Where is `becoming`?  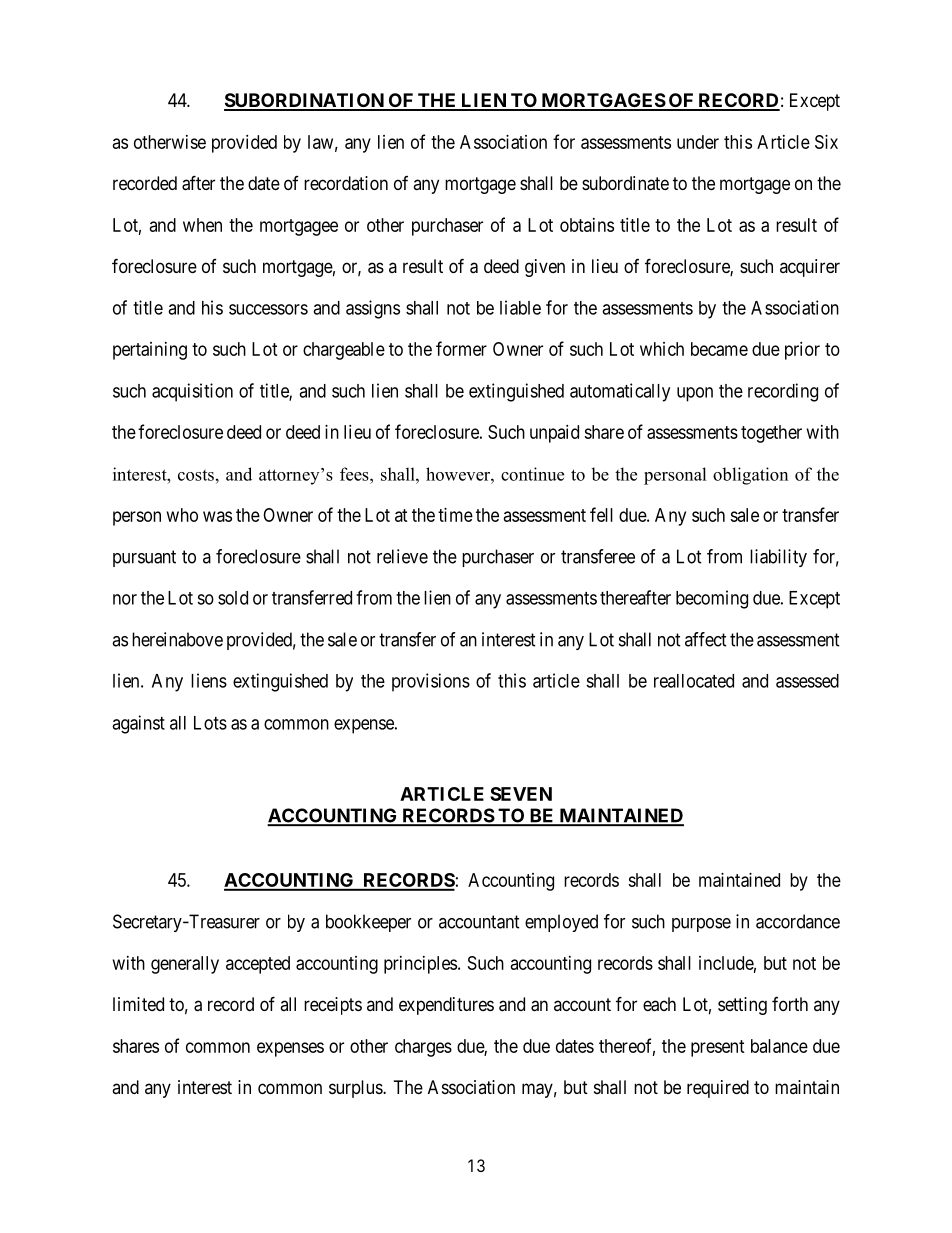 becoming is located at coordinates (712, 599).
